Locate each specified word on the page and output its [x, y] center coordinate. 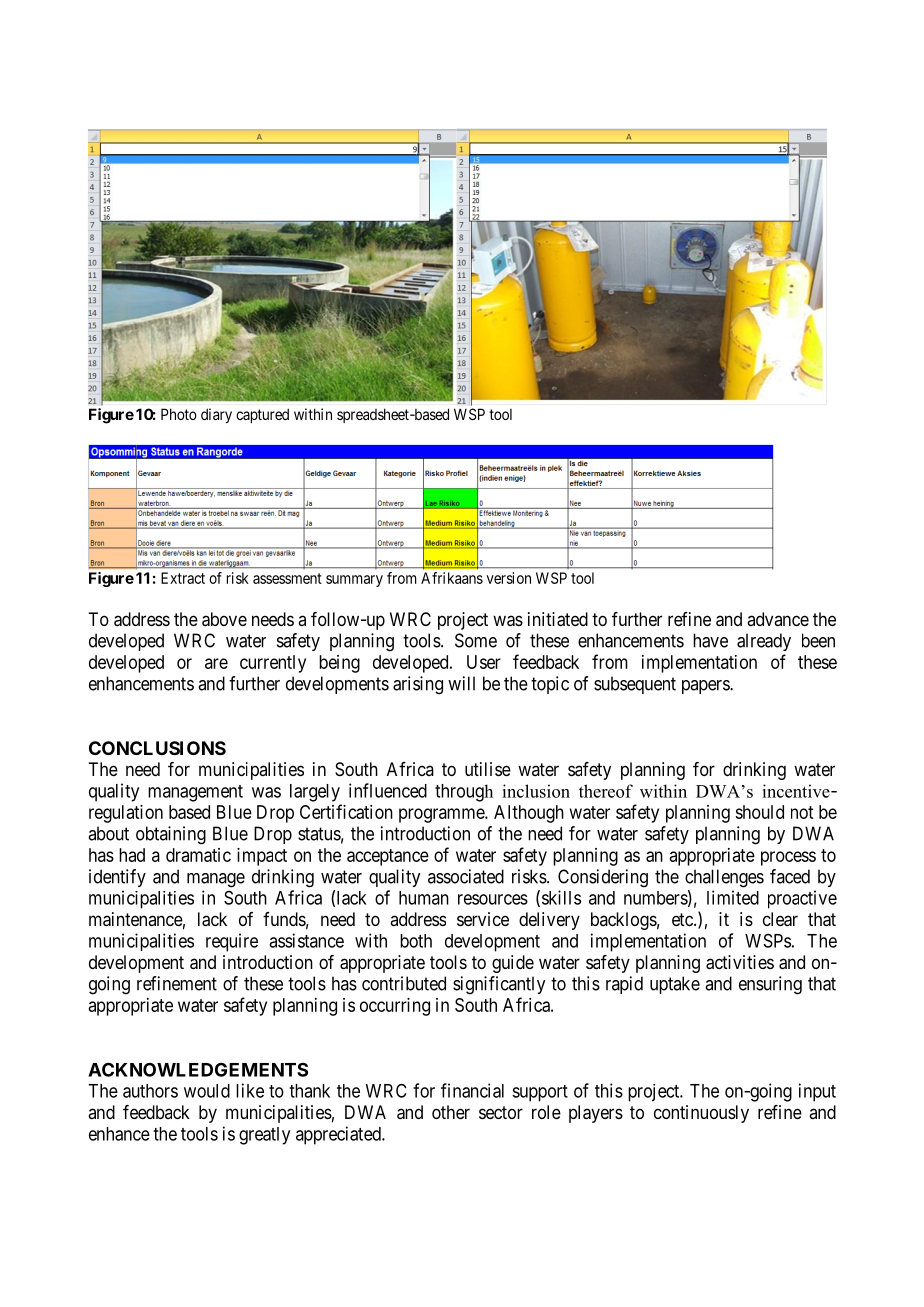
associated [466, 876]
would [207, 1091]
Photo [179, 414]
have [710, 640]
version [509, 578]
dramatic [198, 855]
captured [262, 415]
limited [733, 897]
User [484, 662]
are [216, 663]
